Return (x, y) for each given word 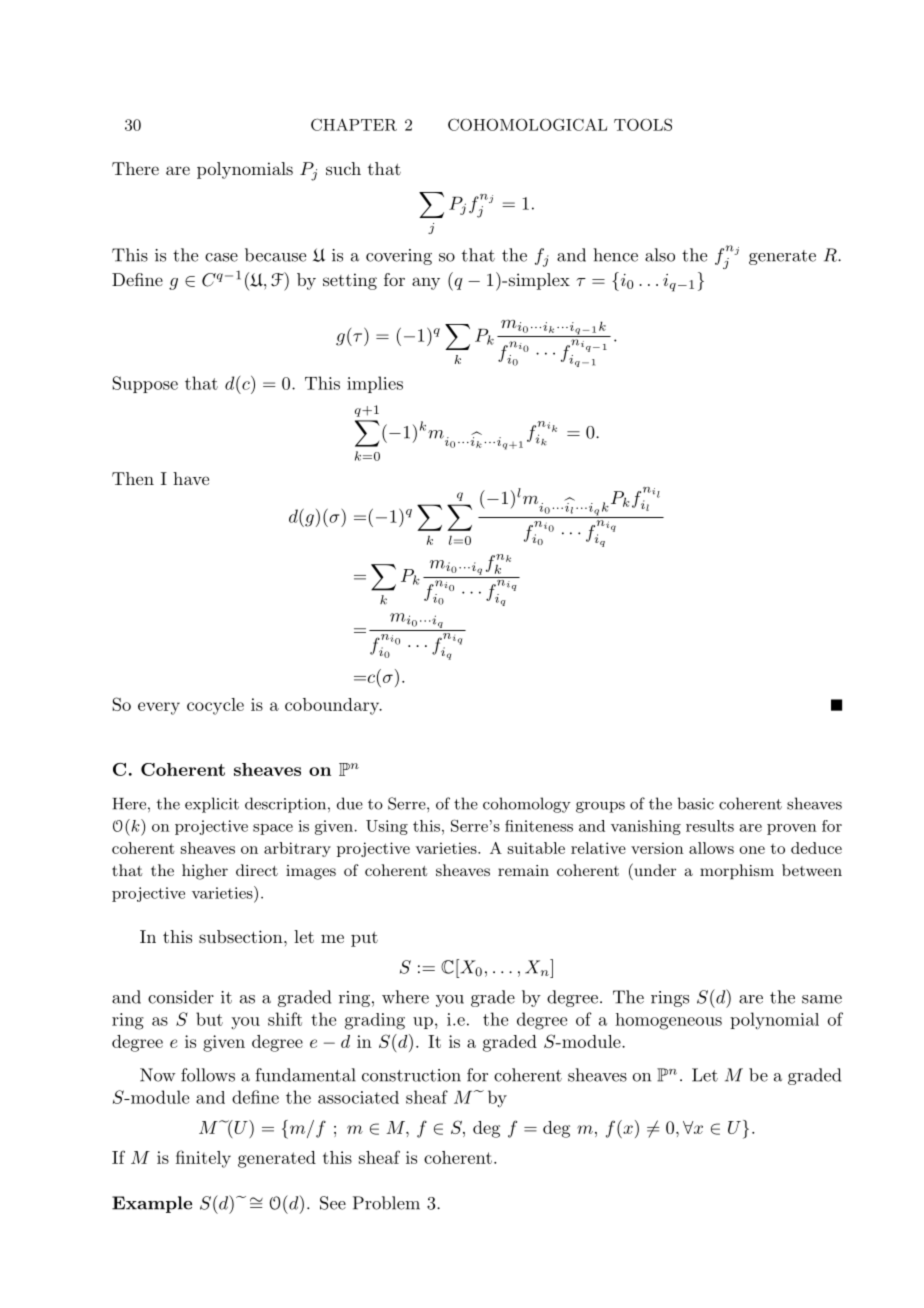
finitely (203, 1159)
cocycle (215, 706)
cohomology (527, 805)
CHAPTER (354, 124)
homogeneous (668, 1021)
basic (696, 803)
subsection (242, 936)
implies (375, 384)
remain (523, 870)
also (660, 255)
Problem (386, 1203)
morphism (737, 872)
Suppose (145, 384)
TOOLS (643, 124)
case (221, 257)
